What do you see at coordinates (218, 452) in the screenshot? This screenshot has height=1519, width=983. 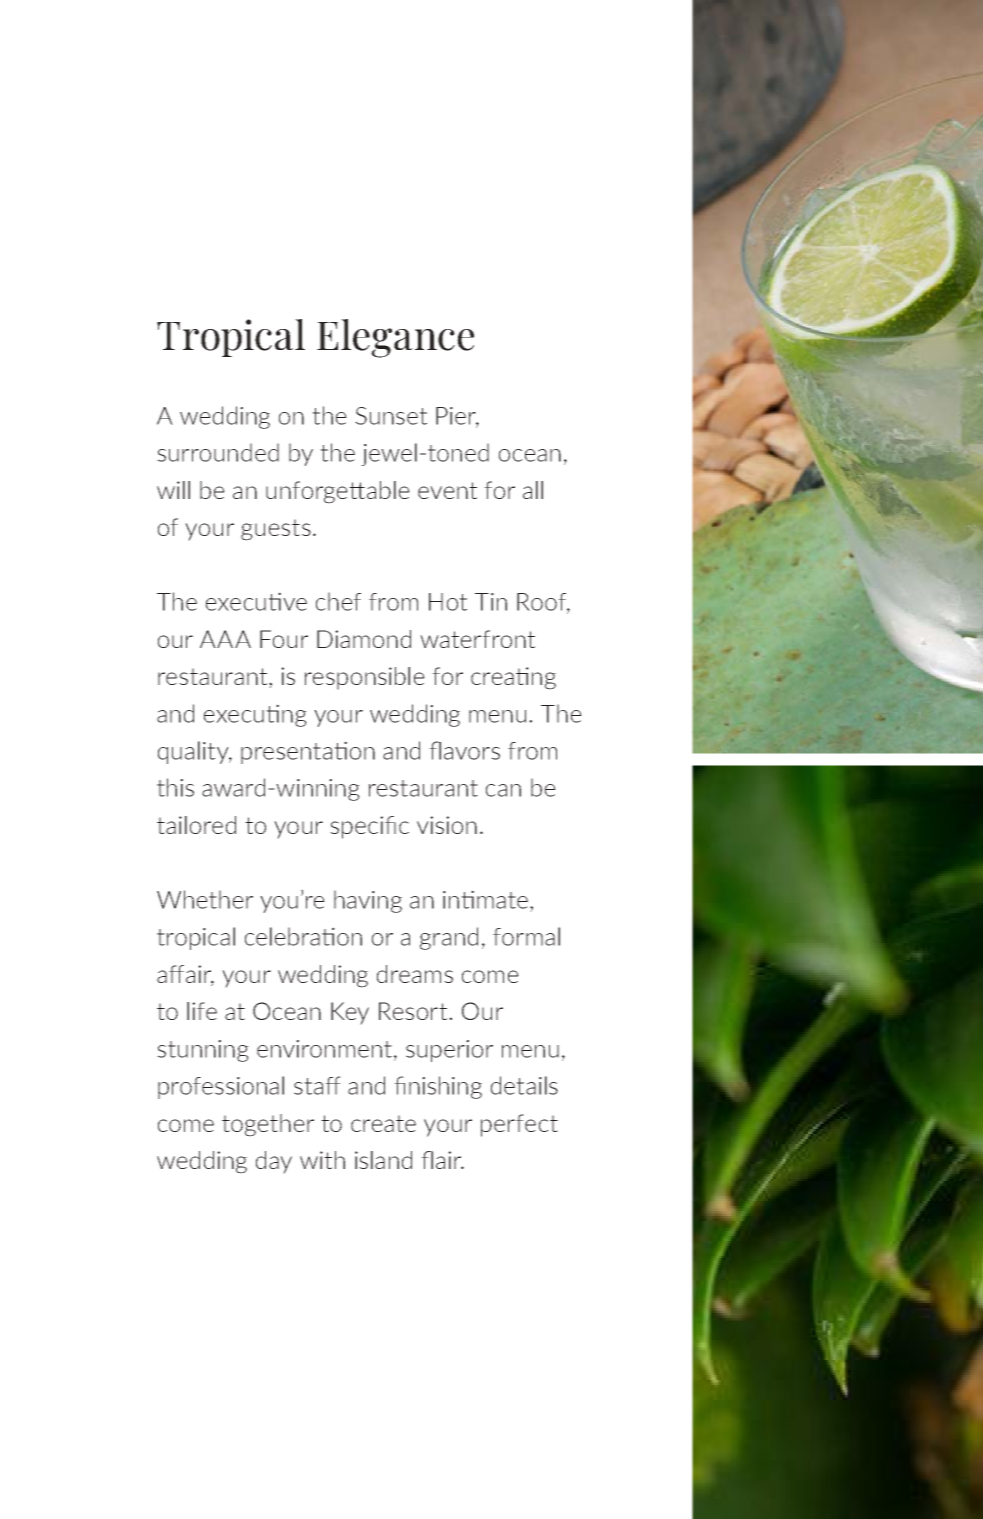 I see `surrounded` at bounding box center [218, 452].
